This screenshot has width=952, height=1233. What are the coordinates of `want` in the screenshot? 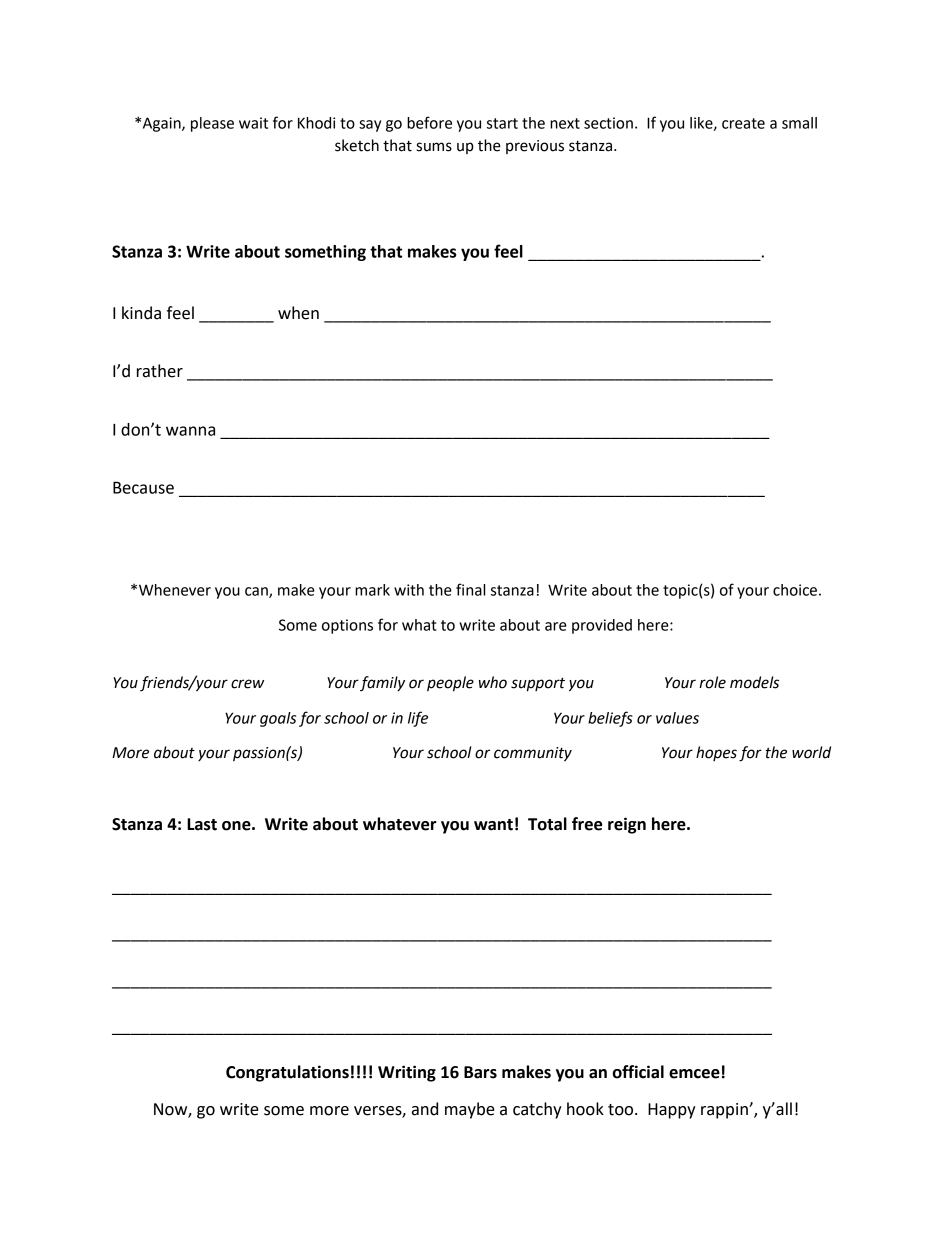 It's located at (493, 825).
